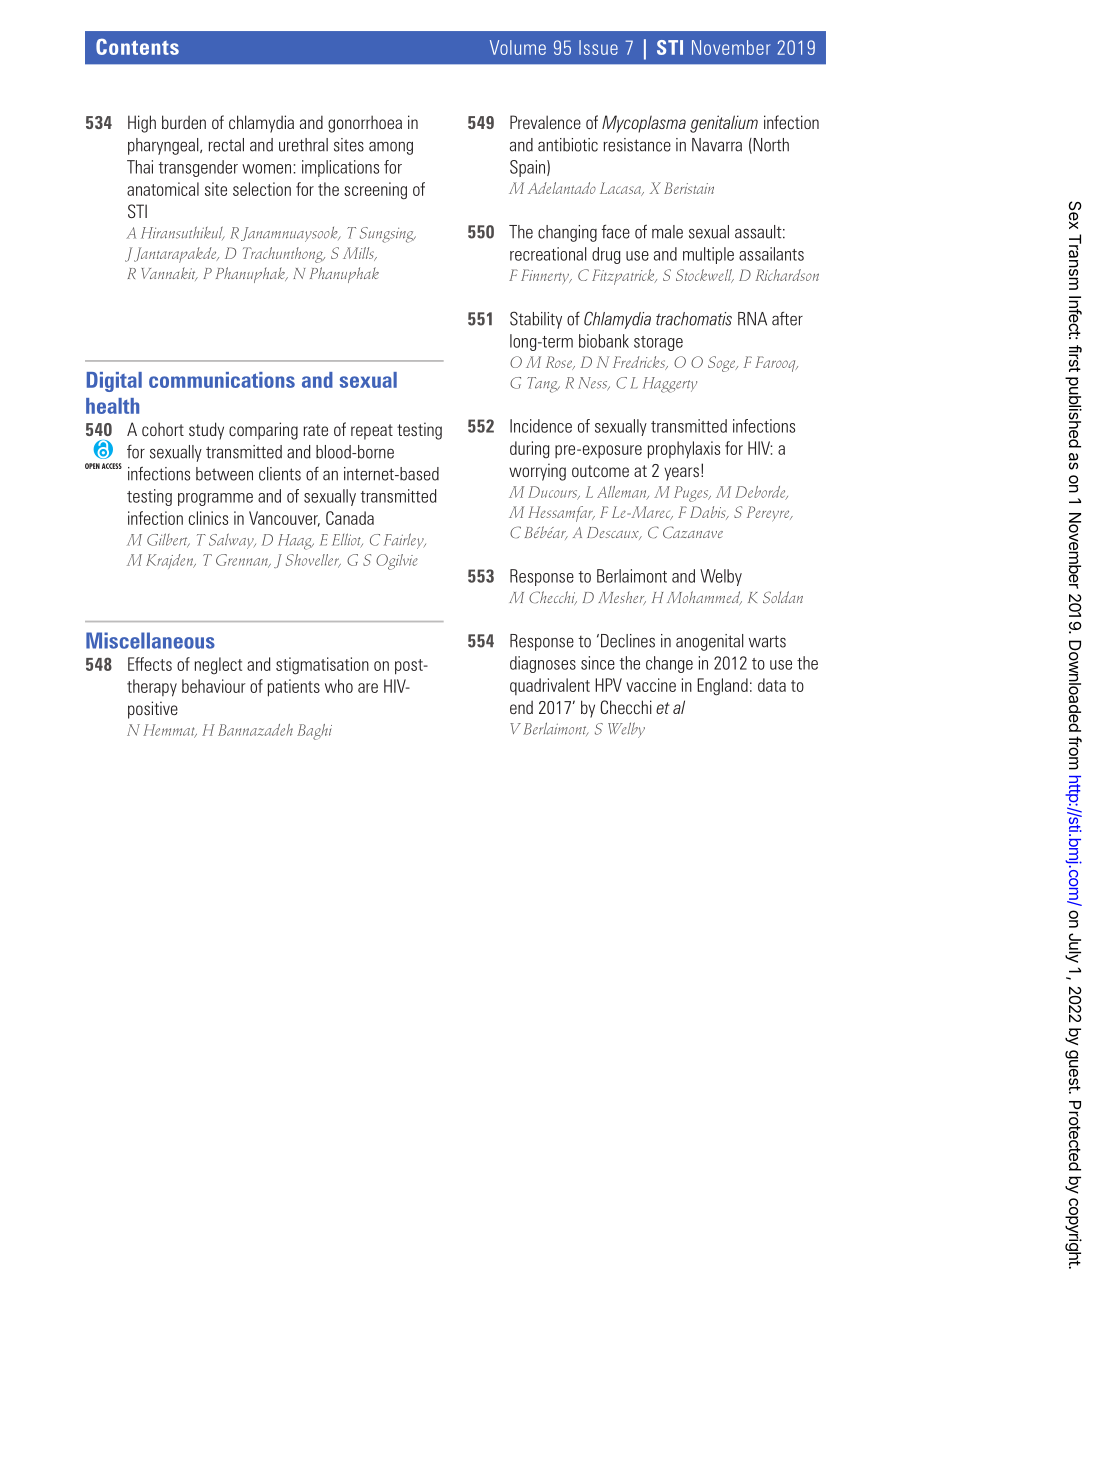 The image size is (1102, 1469). What do you see at coordinates (537, 472) in the page?
I see `worrying` at bounding box center [537, 472].
